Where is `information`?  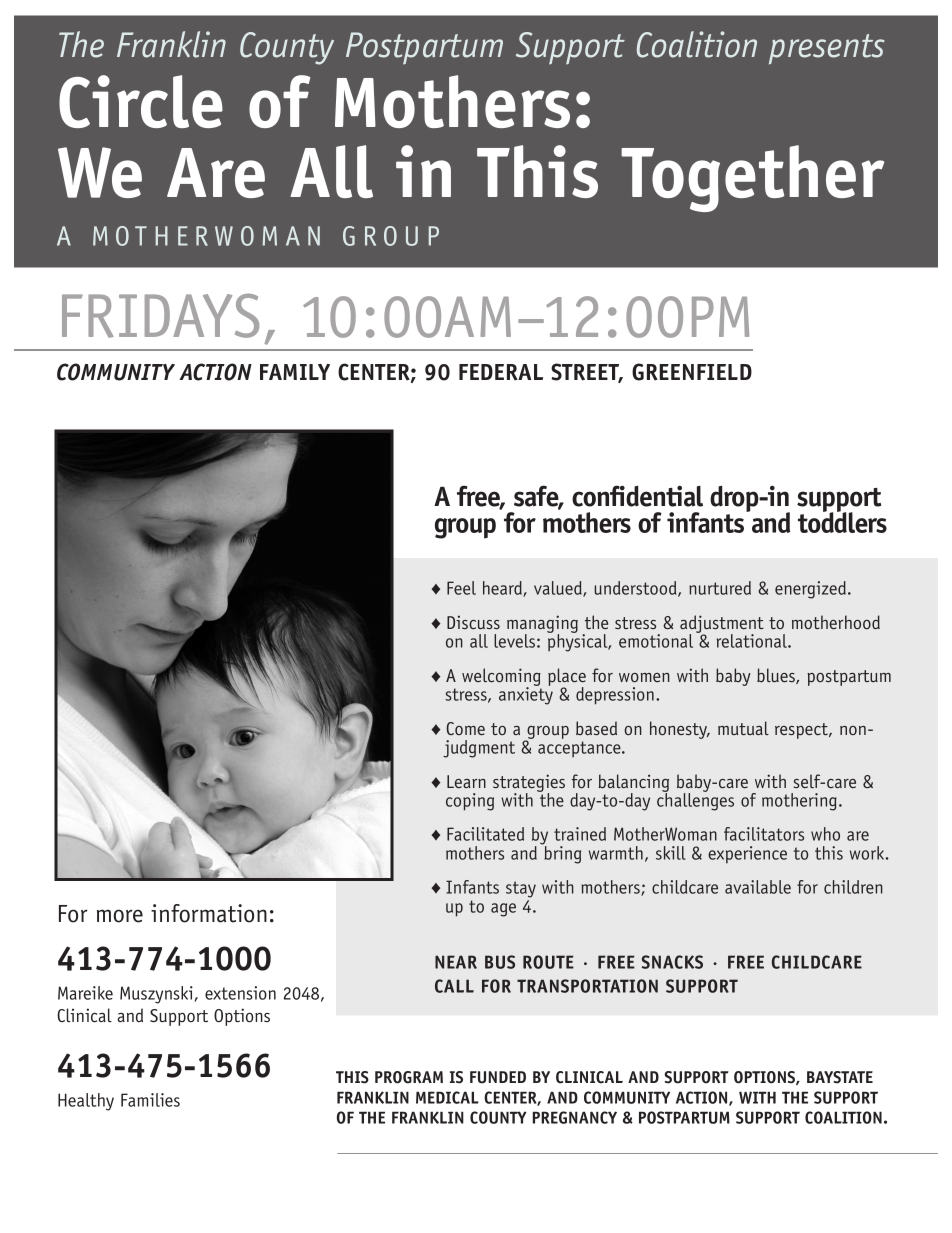
information is located at coordinates (209, 913).
